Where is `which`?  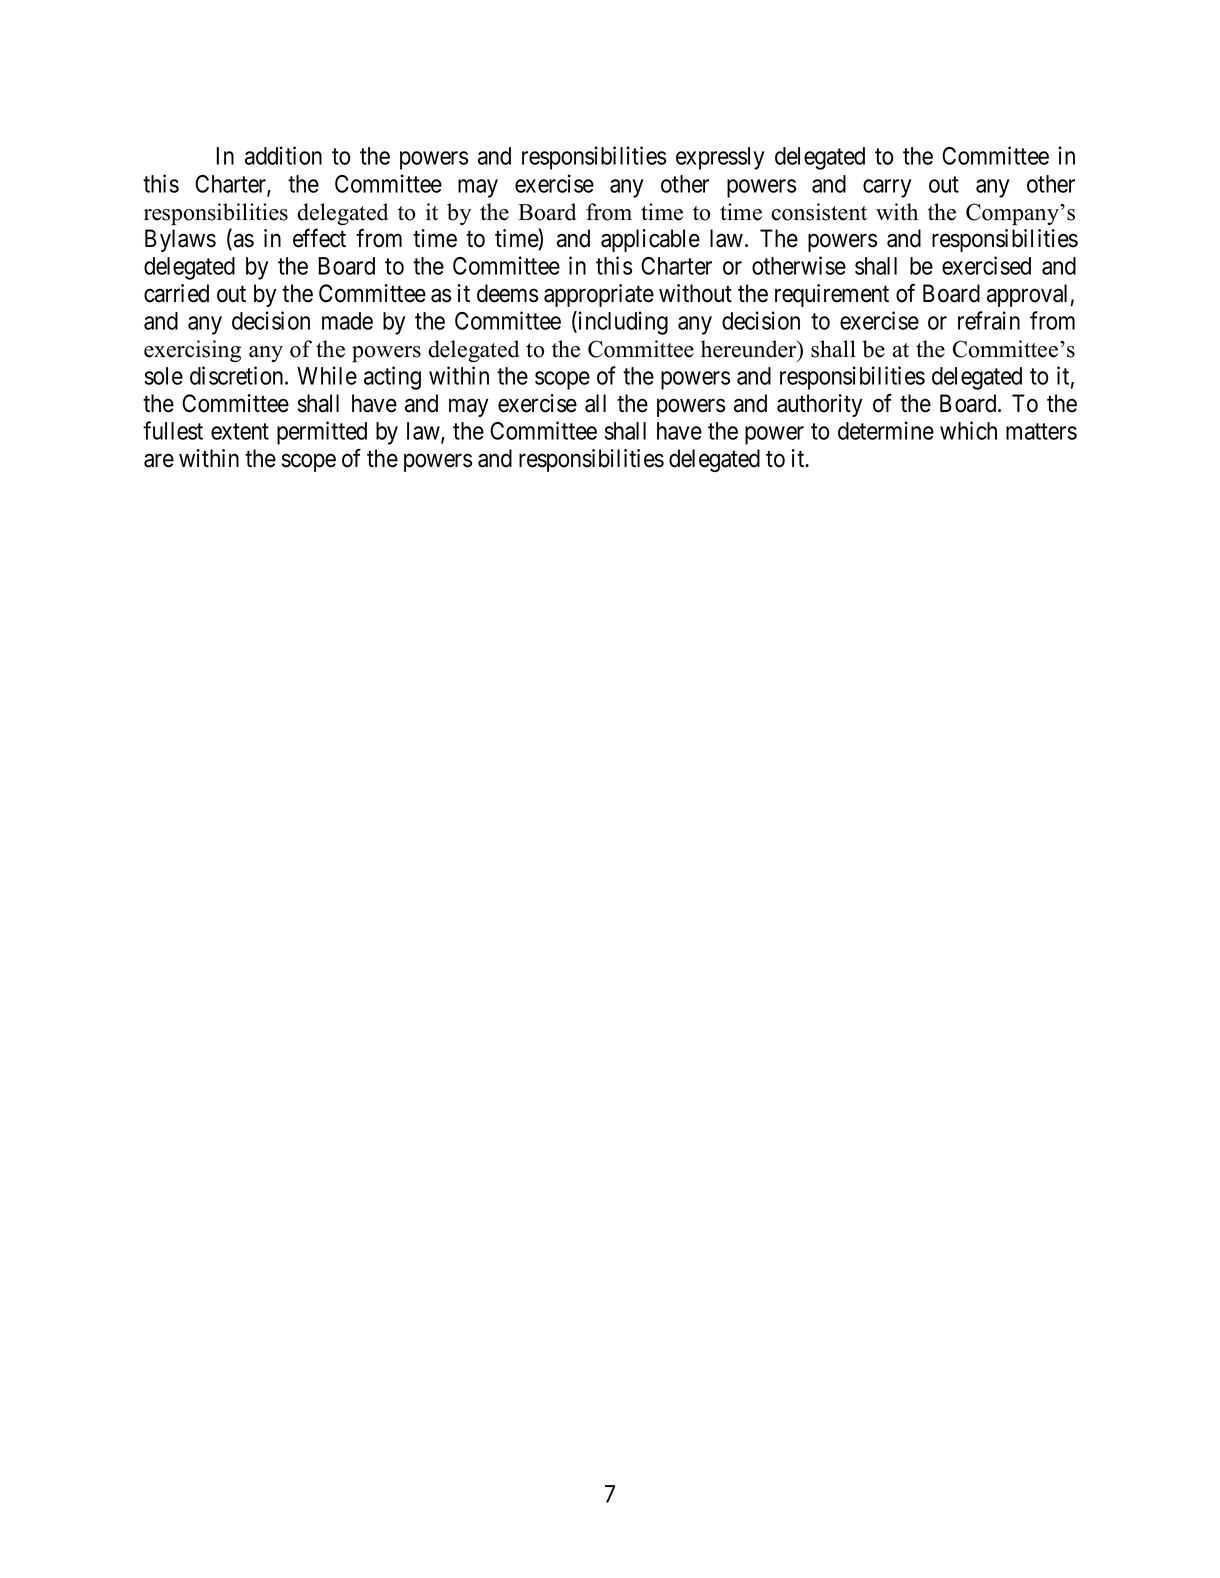 which is located at coordinates (968, 430).
